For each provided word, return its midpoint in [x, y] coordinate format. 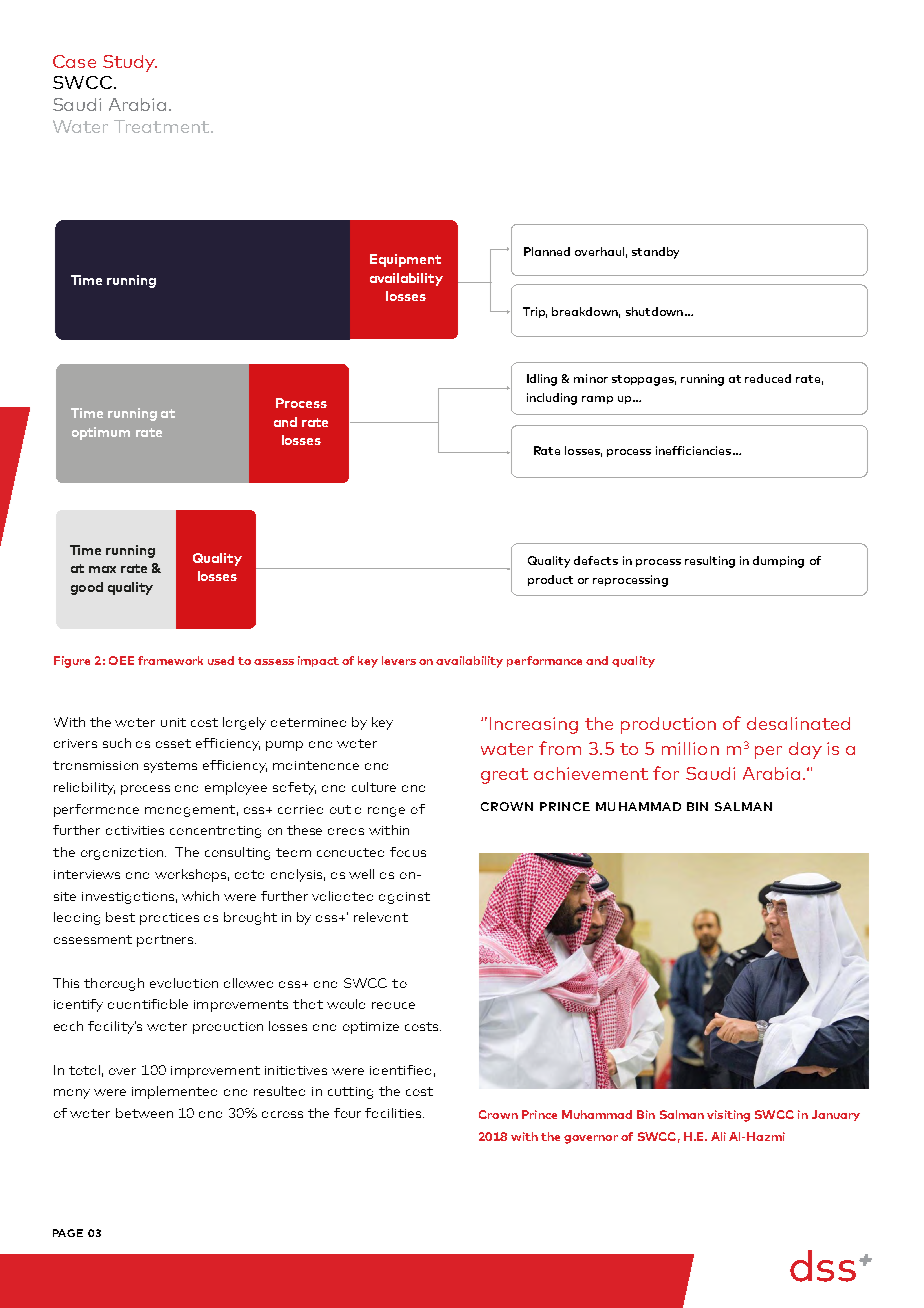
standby [655, 253]
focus [408, 852]
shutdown [654, 311]
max [102, 569]
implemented [174, 1092]
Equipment [405, 260]
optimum [101, 433]
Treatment [163, 126]
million [690, 748]
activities [135, 830]
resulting [710, 562]
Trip [535, 312]
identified [400, 1070]
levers [399, 660]
